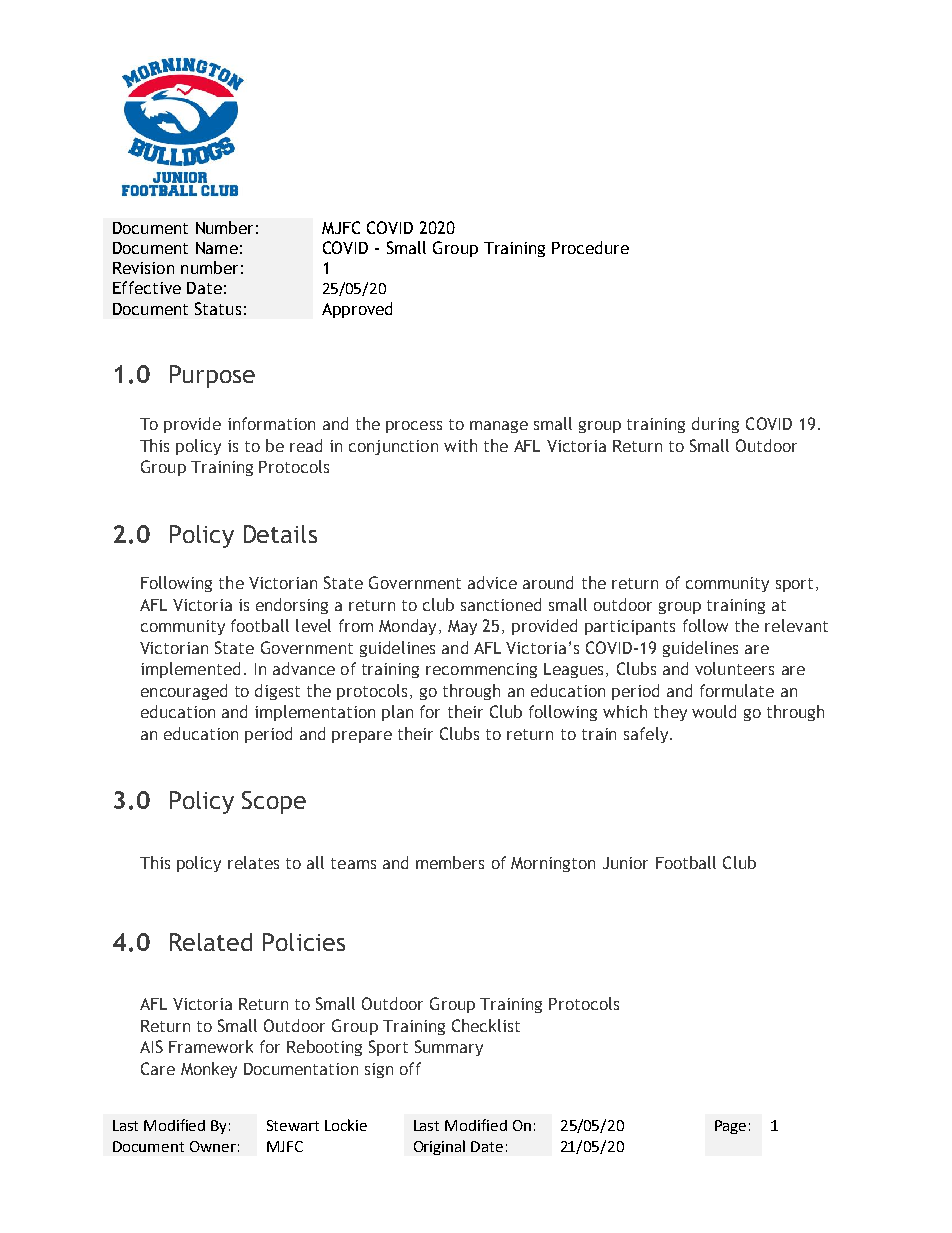 This screenshot has height=1233, width=952. What do you see at coordinates (492, 582) in the screenshot?
I see `advice` at bounding box center [492, 582].
